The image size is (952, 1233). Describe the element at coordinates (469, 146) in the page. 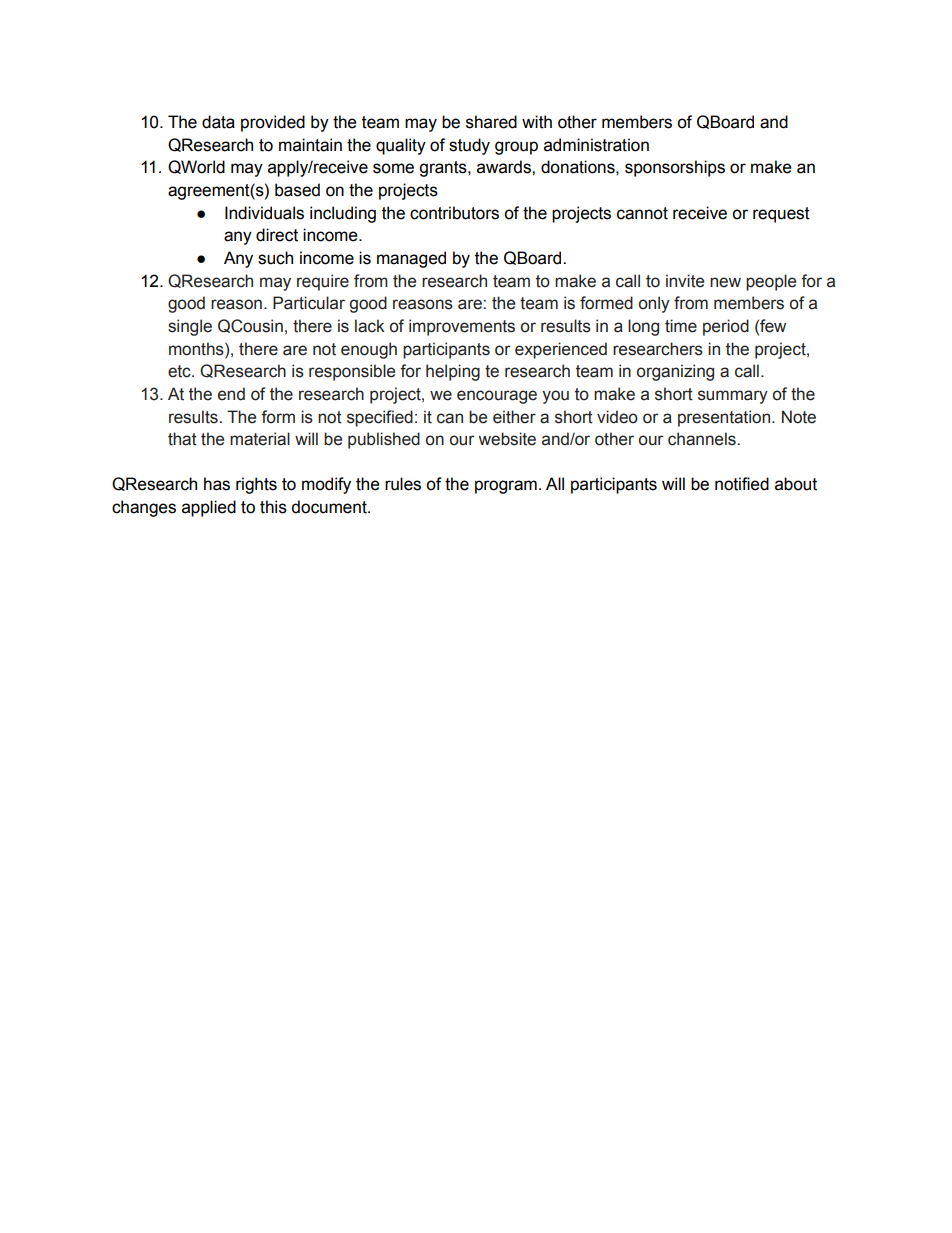

I see `study` at that location.
